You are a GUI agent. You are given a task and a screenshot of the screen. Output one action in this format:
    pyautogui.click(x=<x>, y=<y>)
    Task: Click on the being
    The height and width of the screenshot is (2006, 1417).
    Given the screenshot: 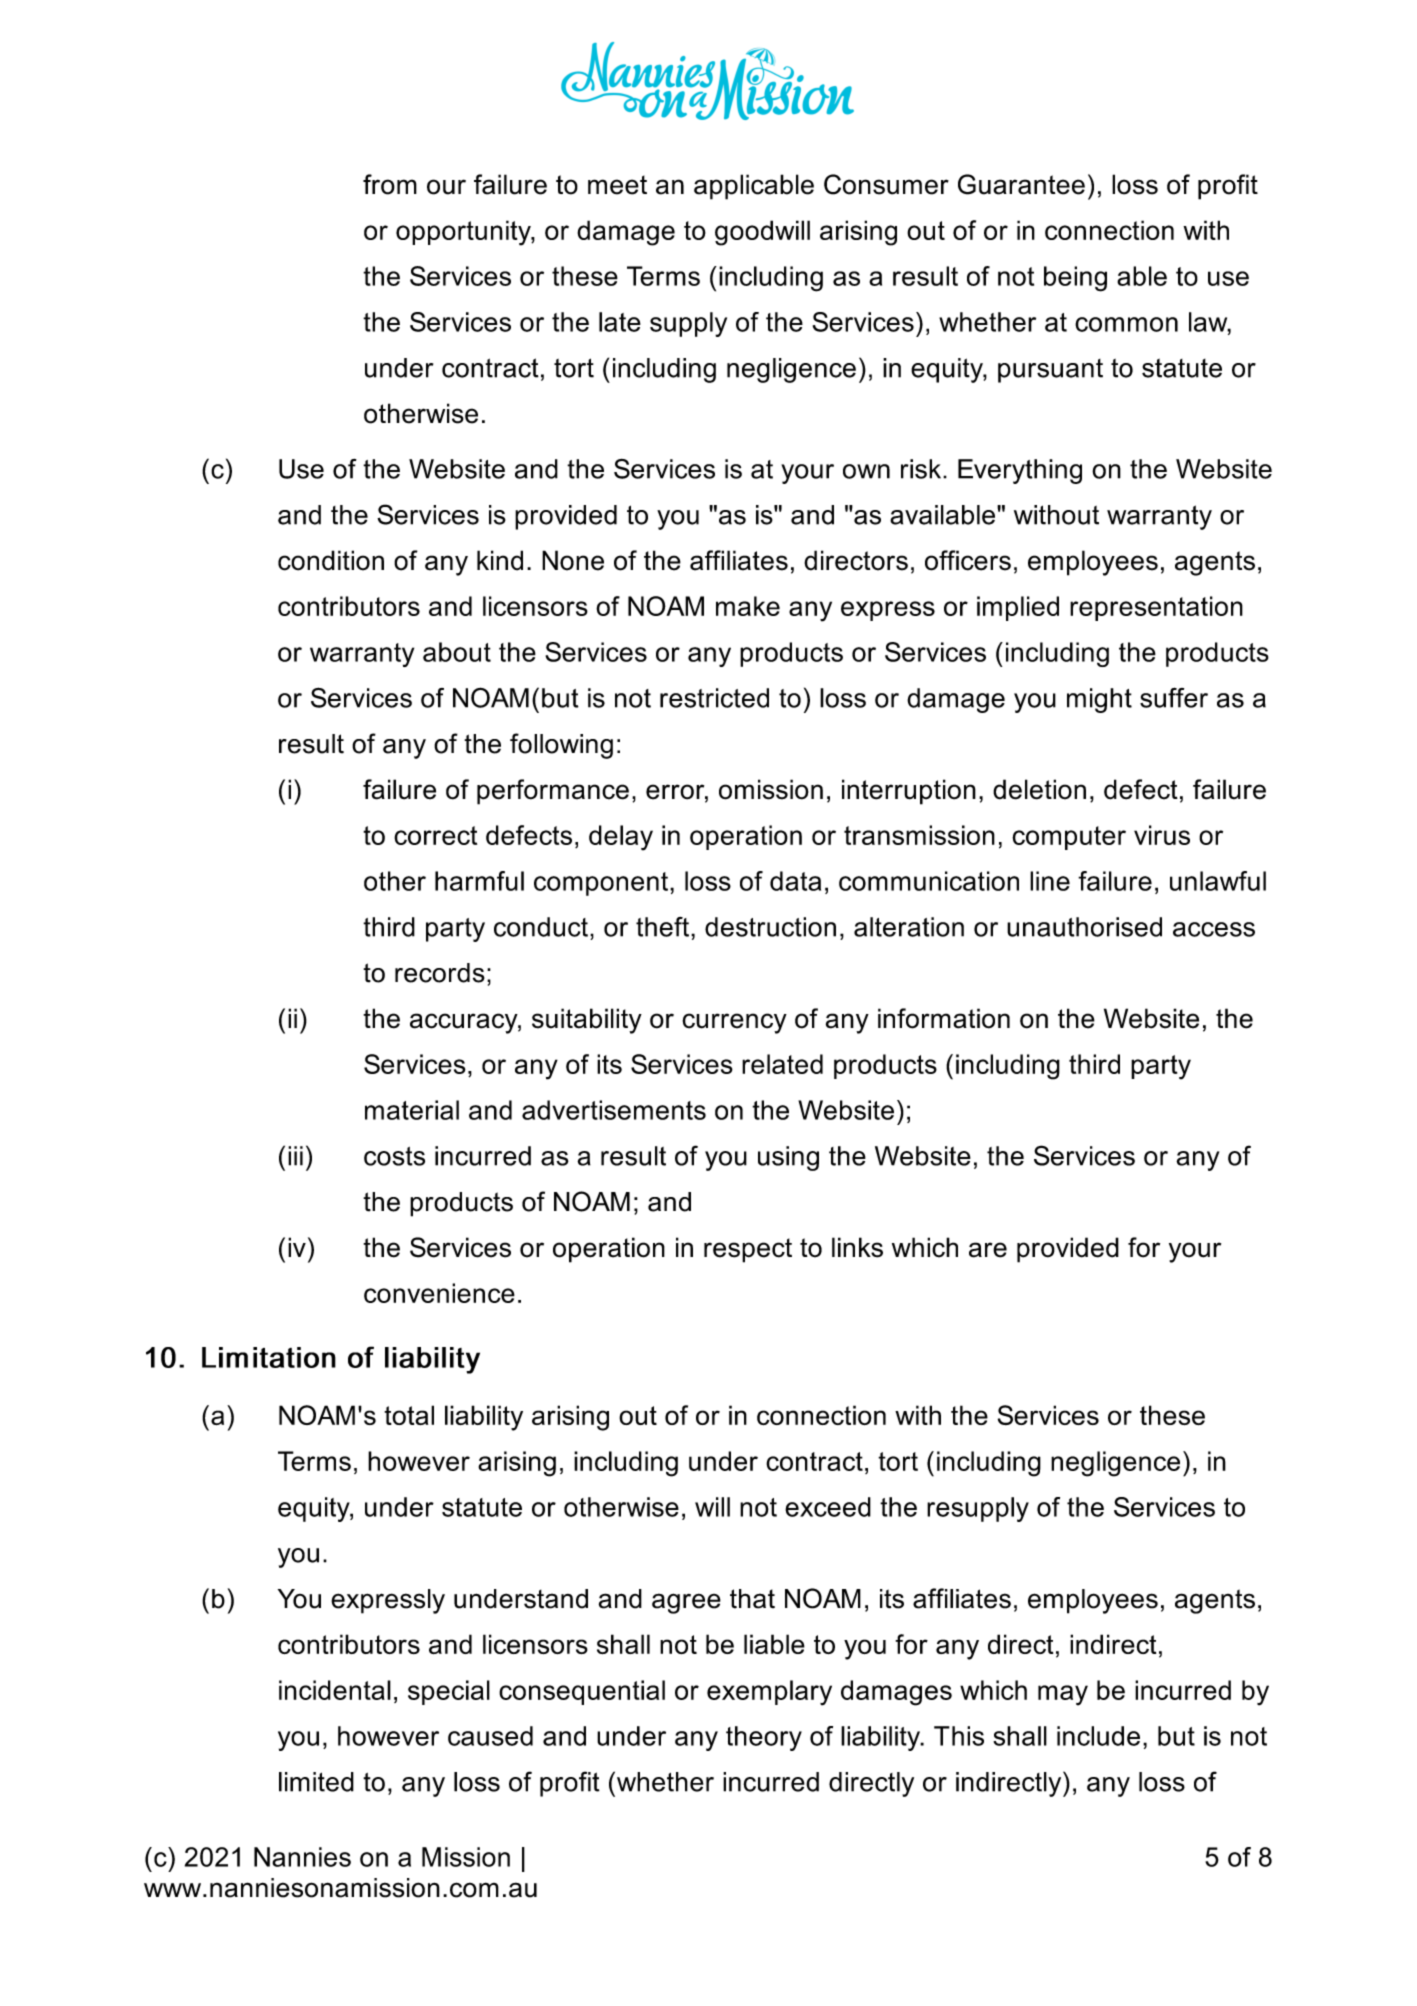 What is the action you would take?
    pyautogui.click(x=1075, y=279)
